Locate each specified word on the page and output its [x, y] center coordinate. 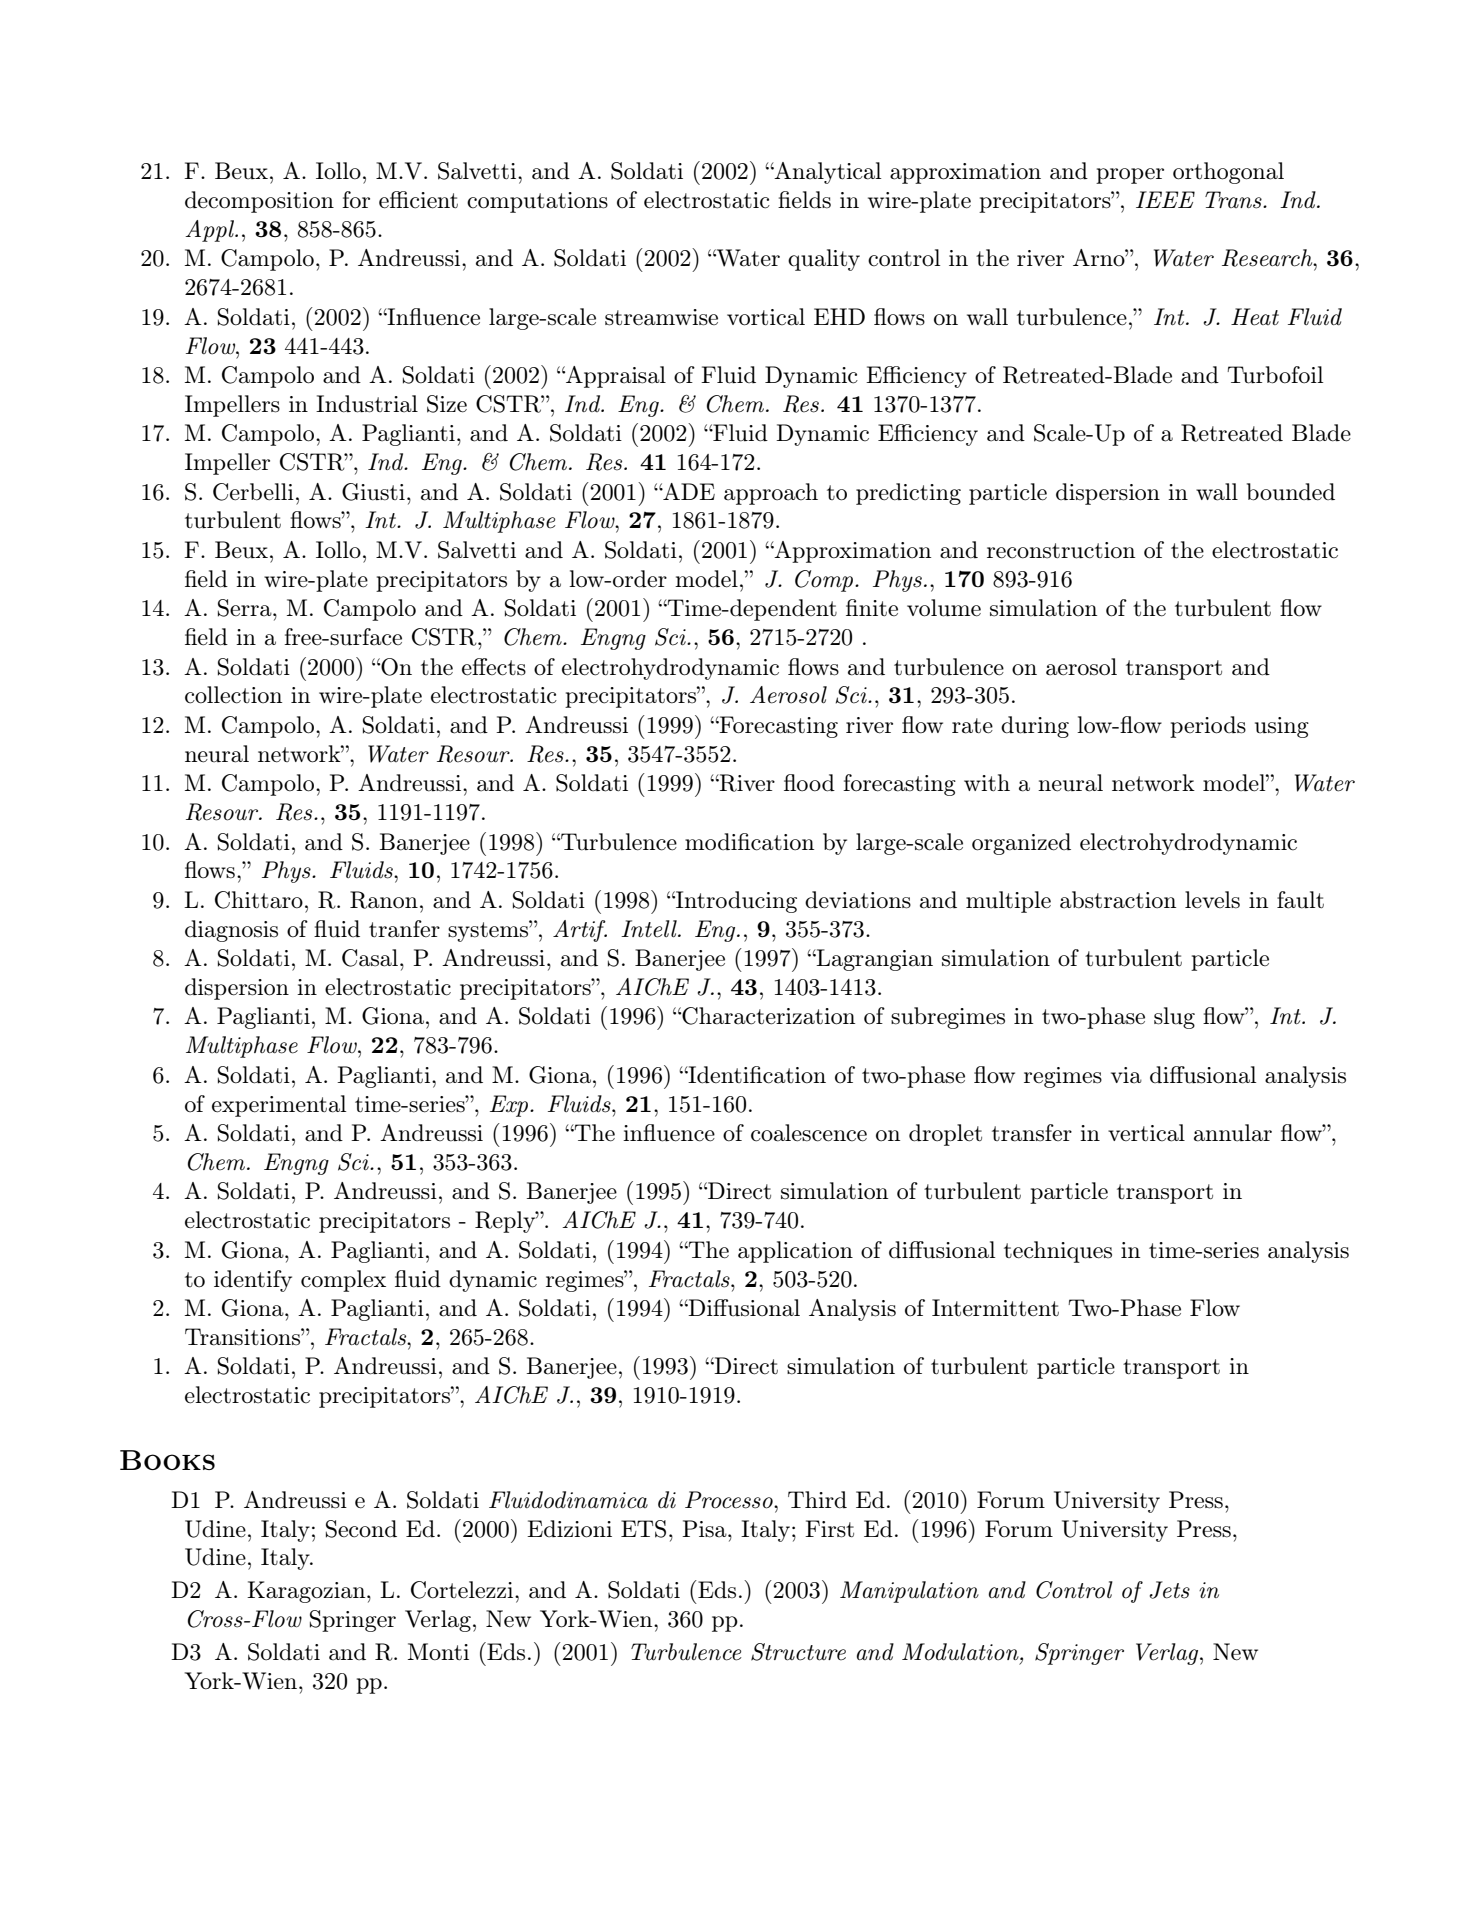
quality [824, 260]
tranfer [404, 929]
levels [1212, 900]
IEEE [1165, 199]
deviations [858, 900]
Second [361, 1529]
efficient [418, 200]
